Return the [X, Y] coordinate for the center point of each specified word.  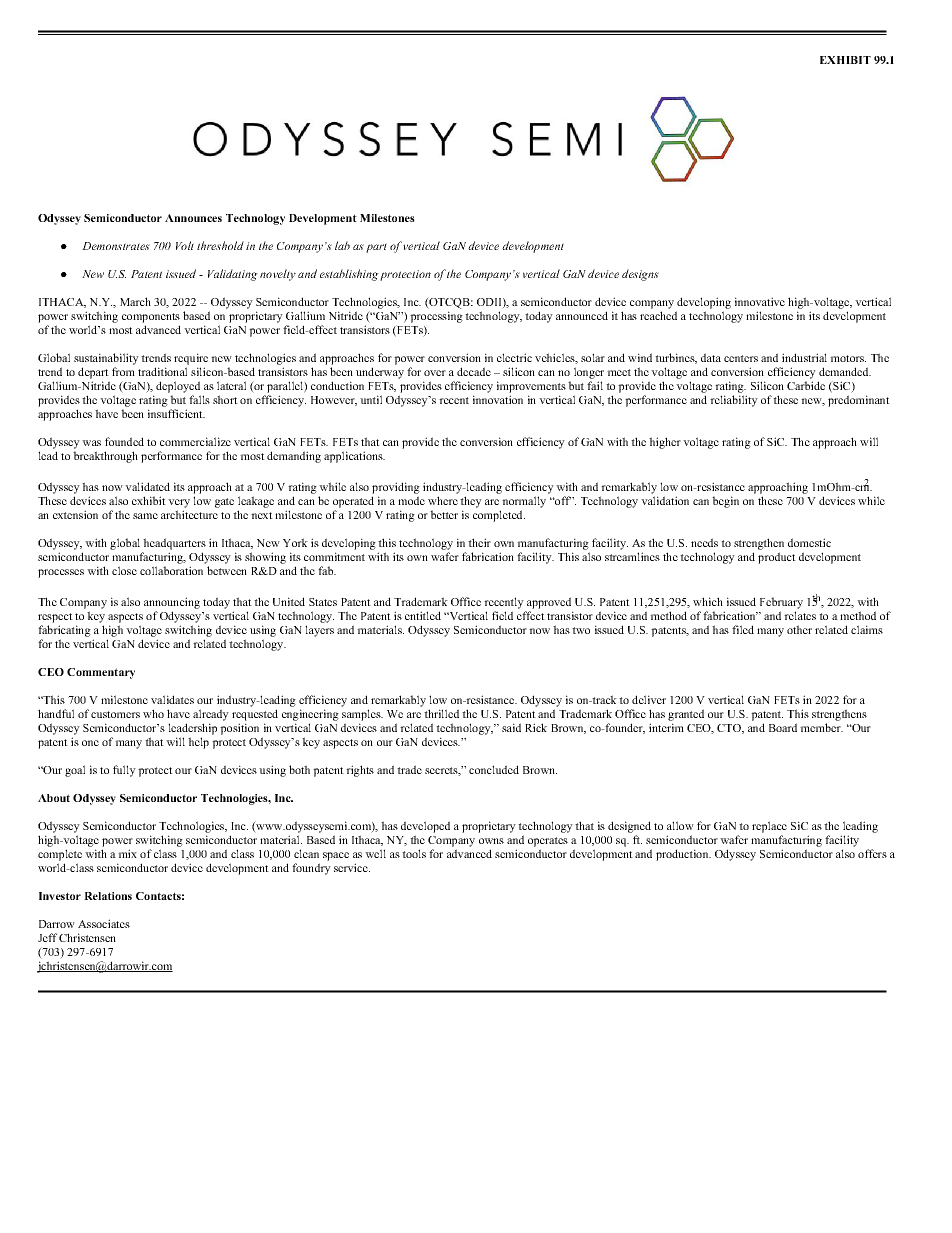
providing [396, 488]
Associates [104, 923]
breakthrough [105, 457]
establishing [349, 275]
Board [783, 727]
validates [172, 699]
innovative [760, 301]
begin [725, 502]
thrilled [441, 713]
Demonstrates [116, 246]
